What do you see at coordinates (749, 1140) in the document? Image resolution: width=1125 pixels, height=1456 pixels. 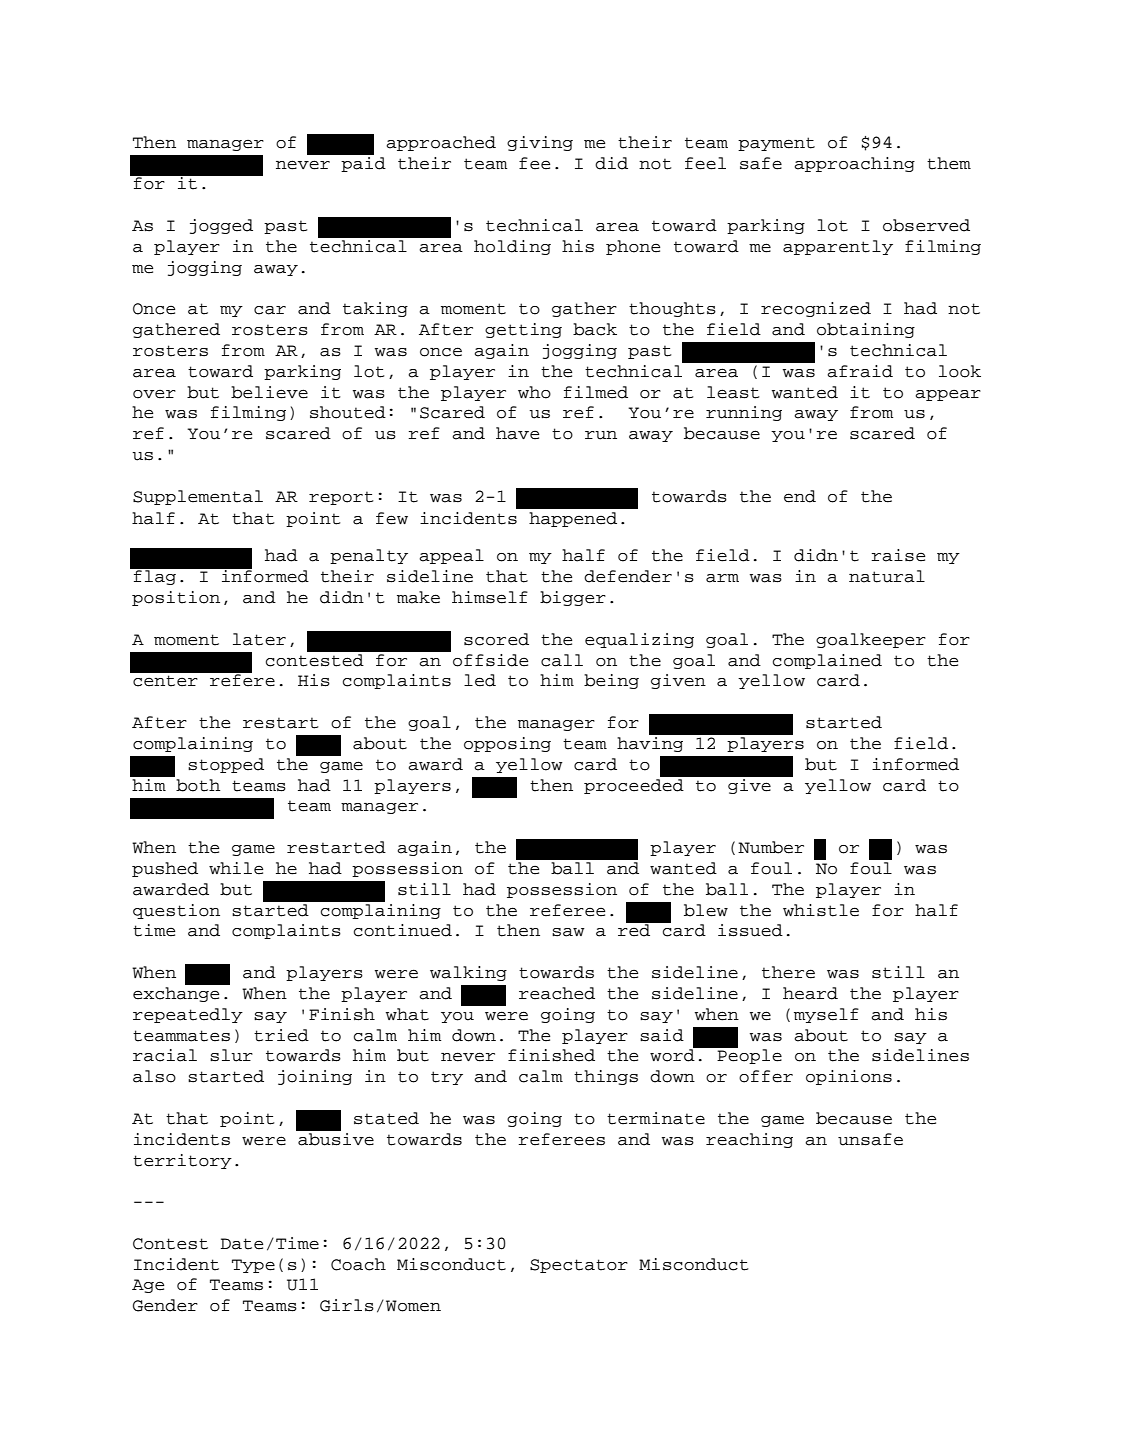 I see `reaching` at bounding box center [749, 1140].
